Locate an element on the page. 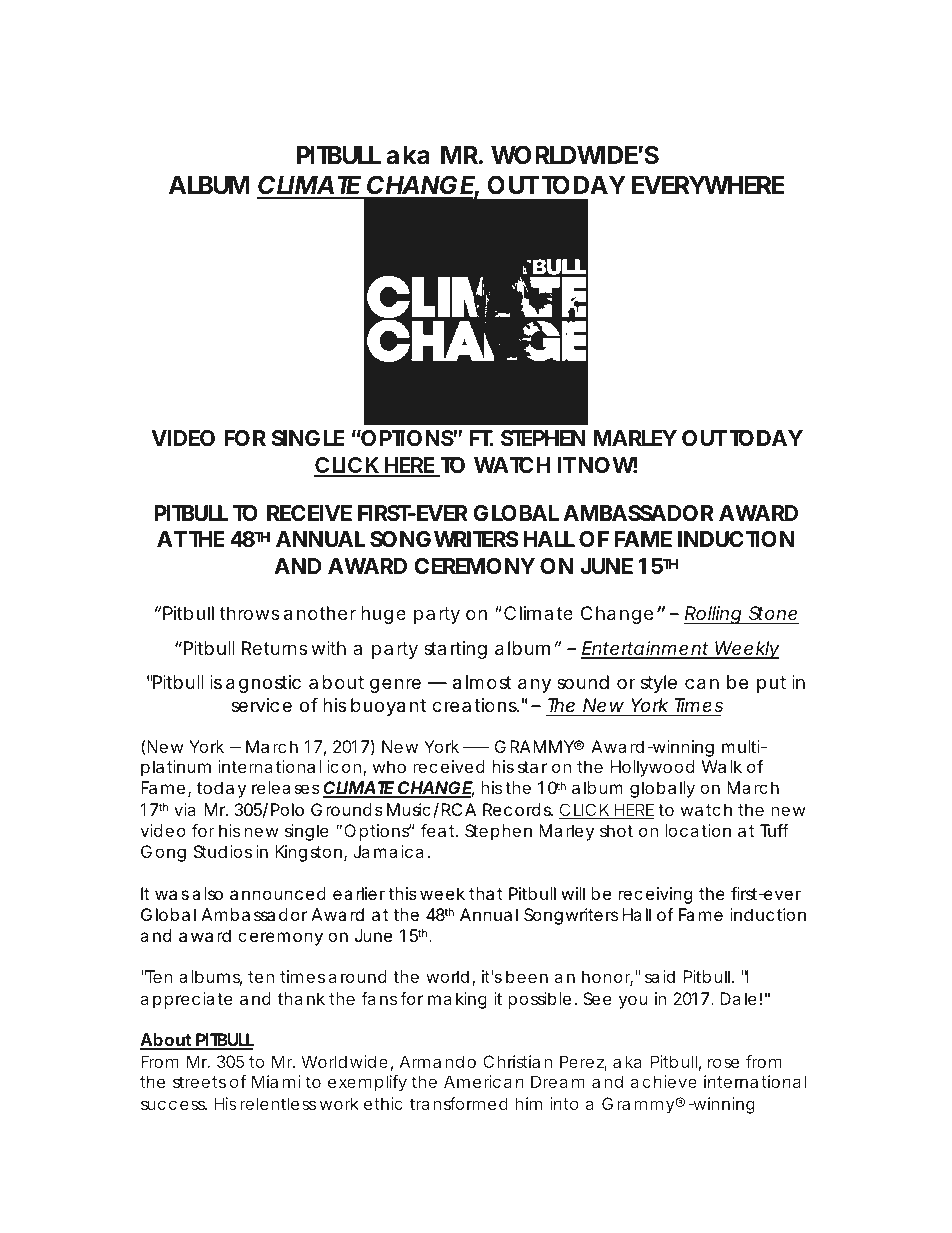  Records is located at coordinates (518, 809).
